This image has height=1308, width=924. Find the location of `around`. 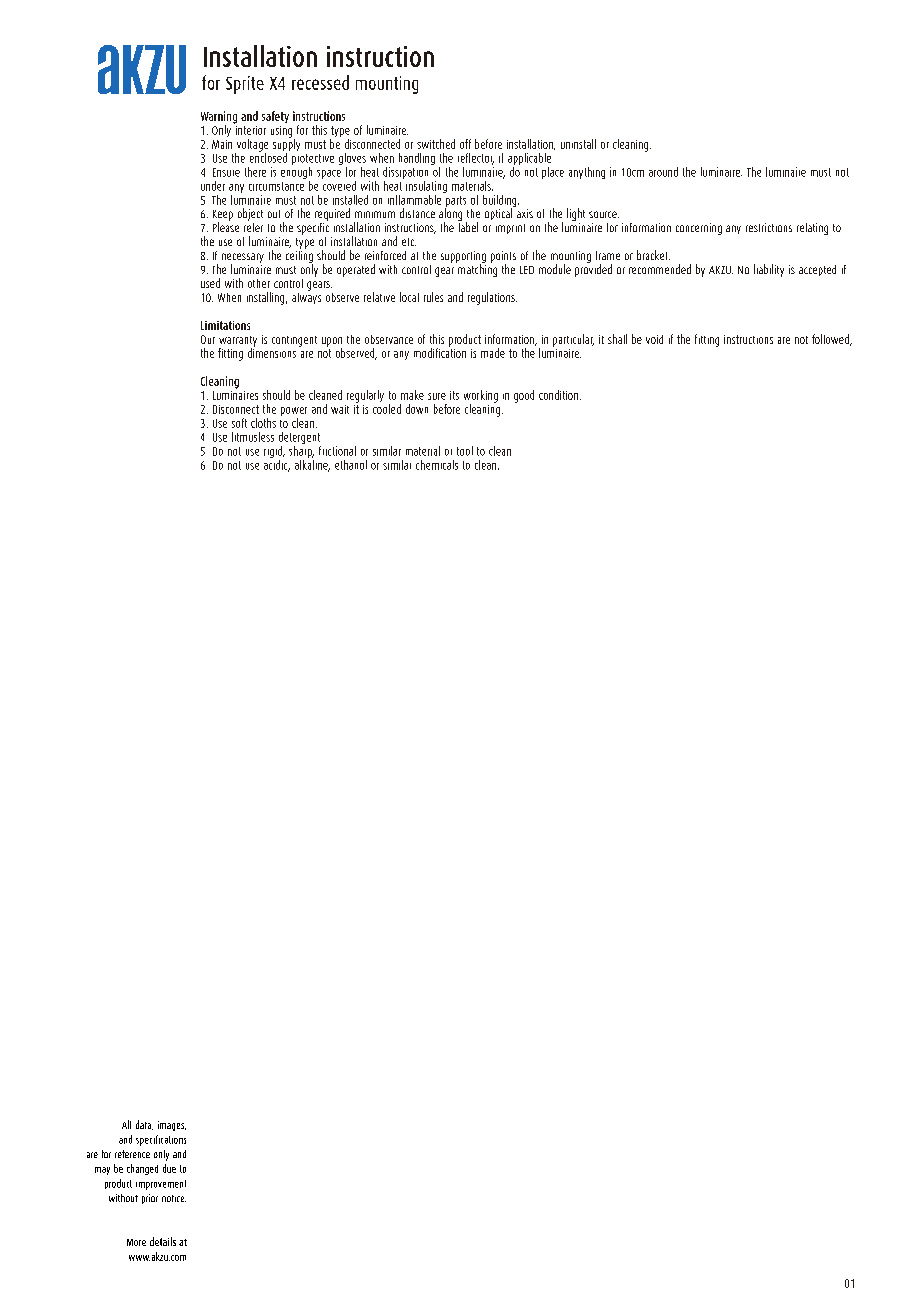

around is located at coordinates (663, 172).
